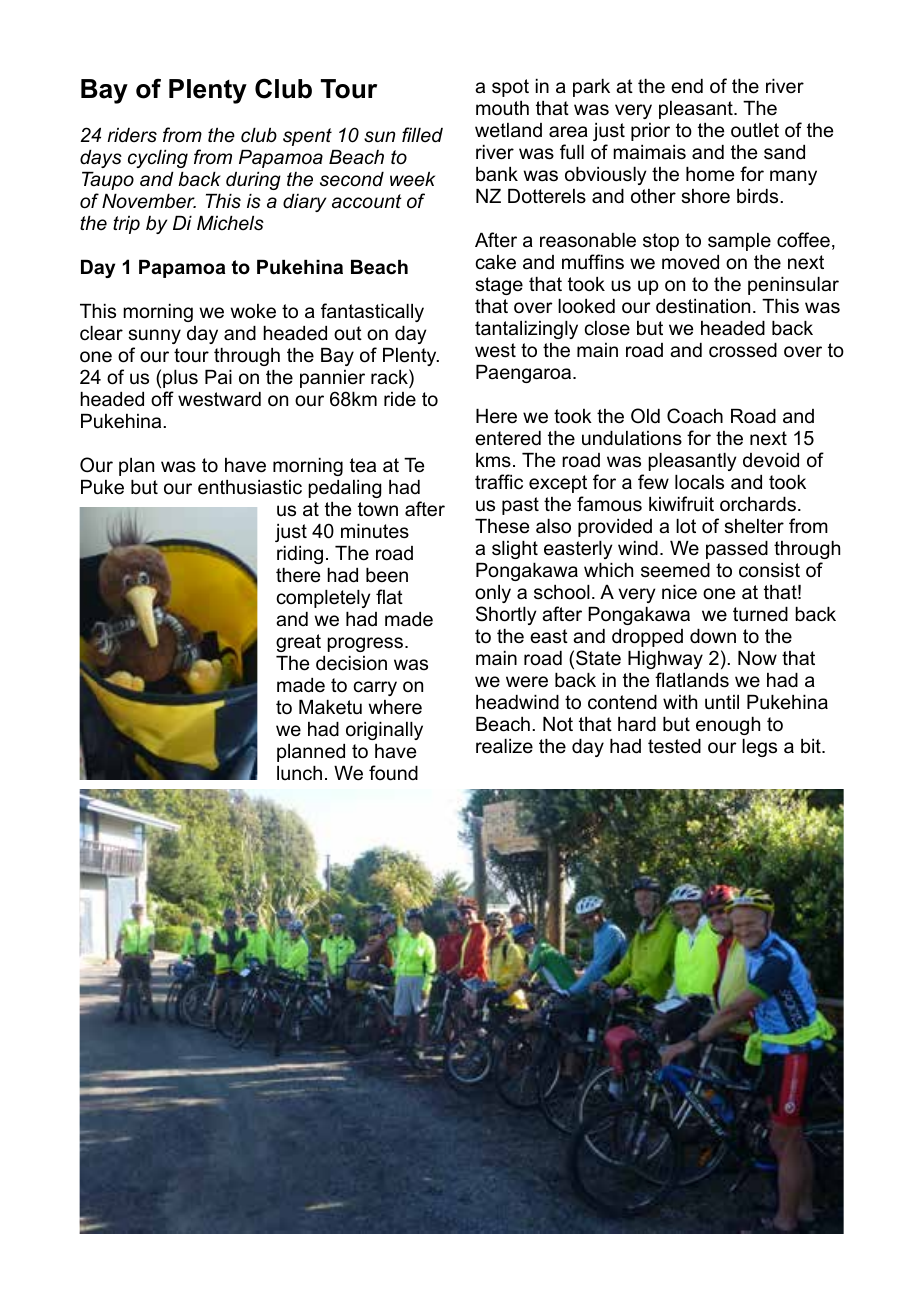 The width and height of the document is (924, 1311). What do you see at coordinates (526, 330) in the document?
I see `tantalizingly` at bounding box center [526, 330].
